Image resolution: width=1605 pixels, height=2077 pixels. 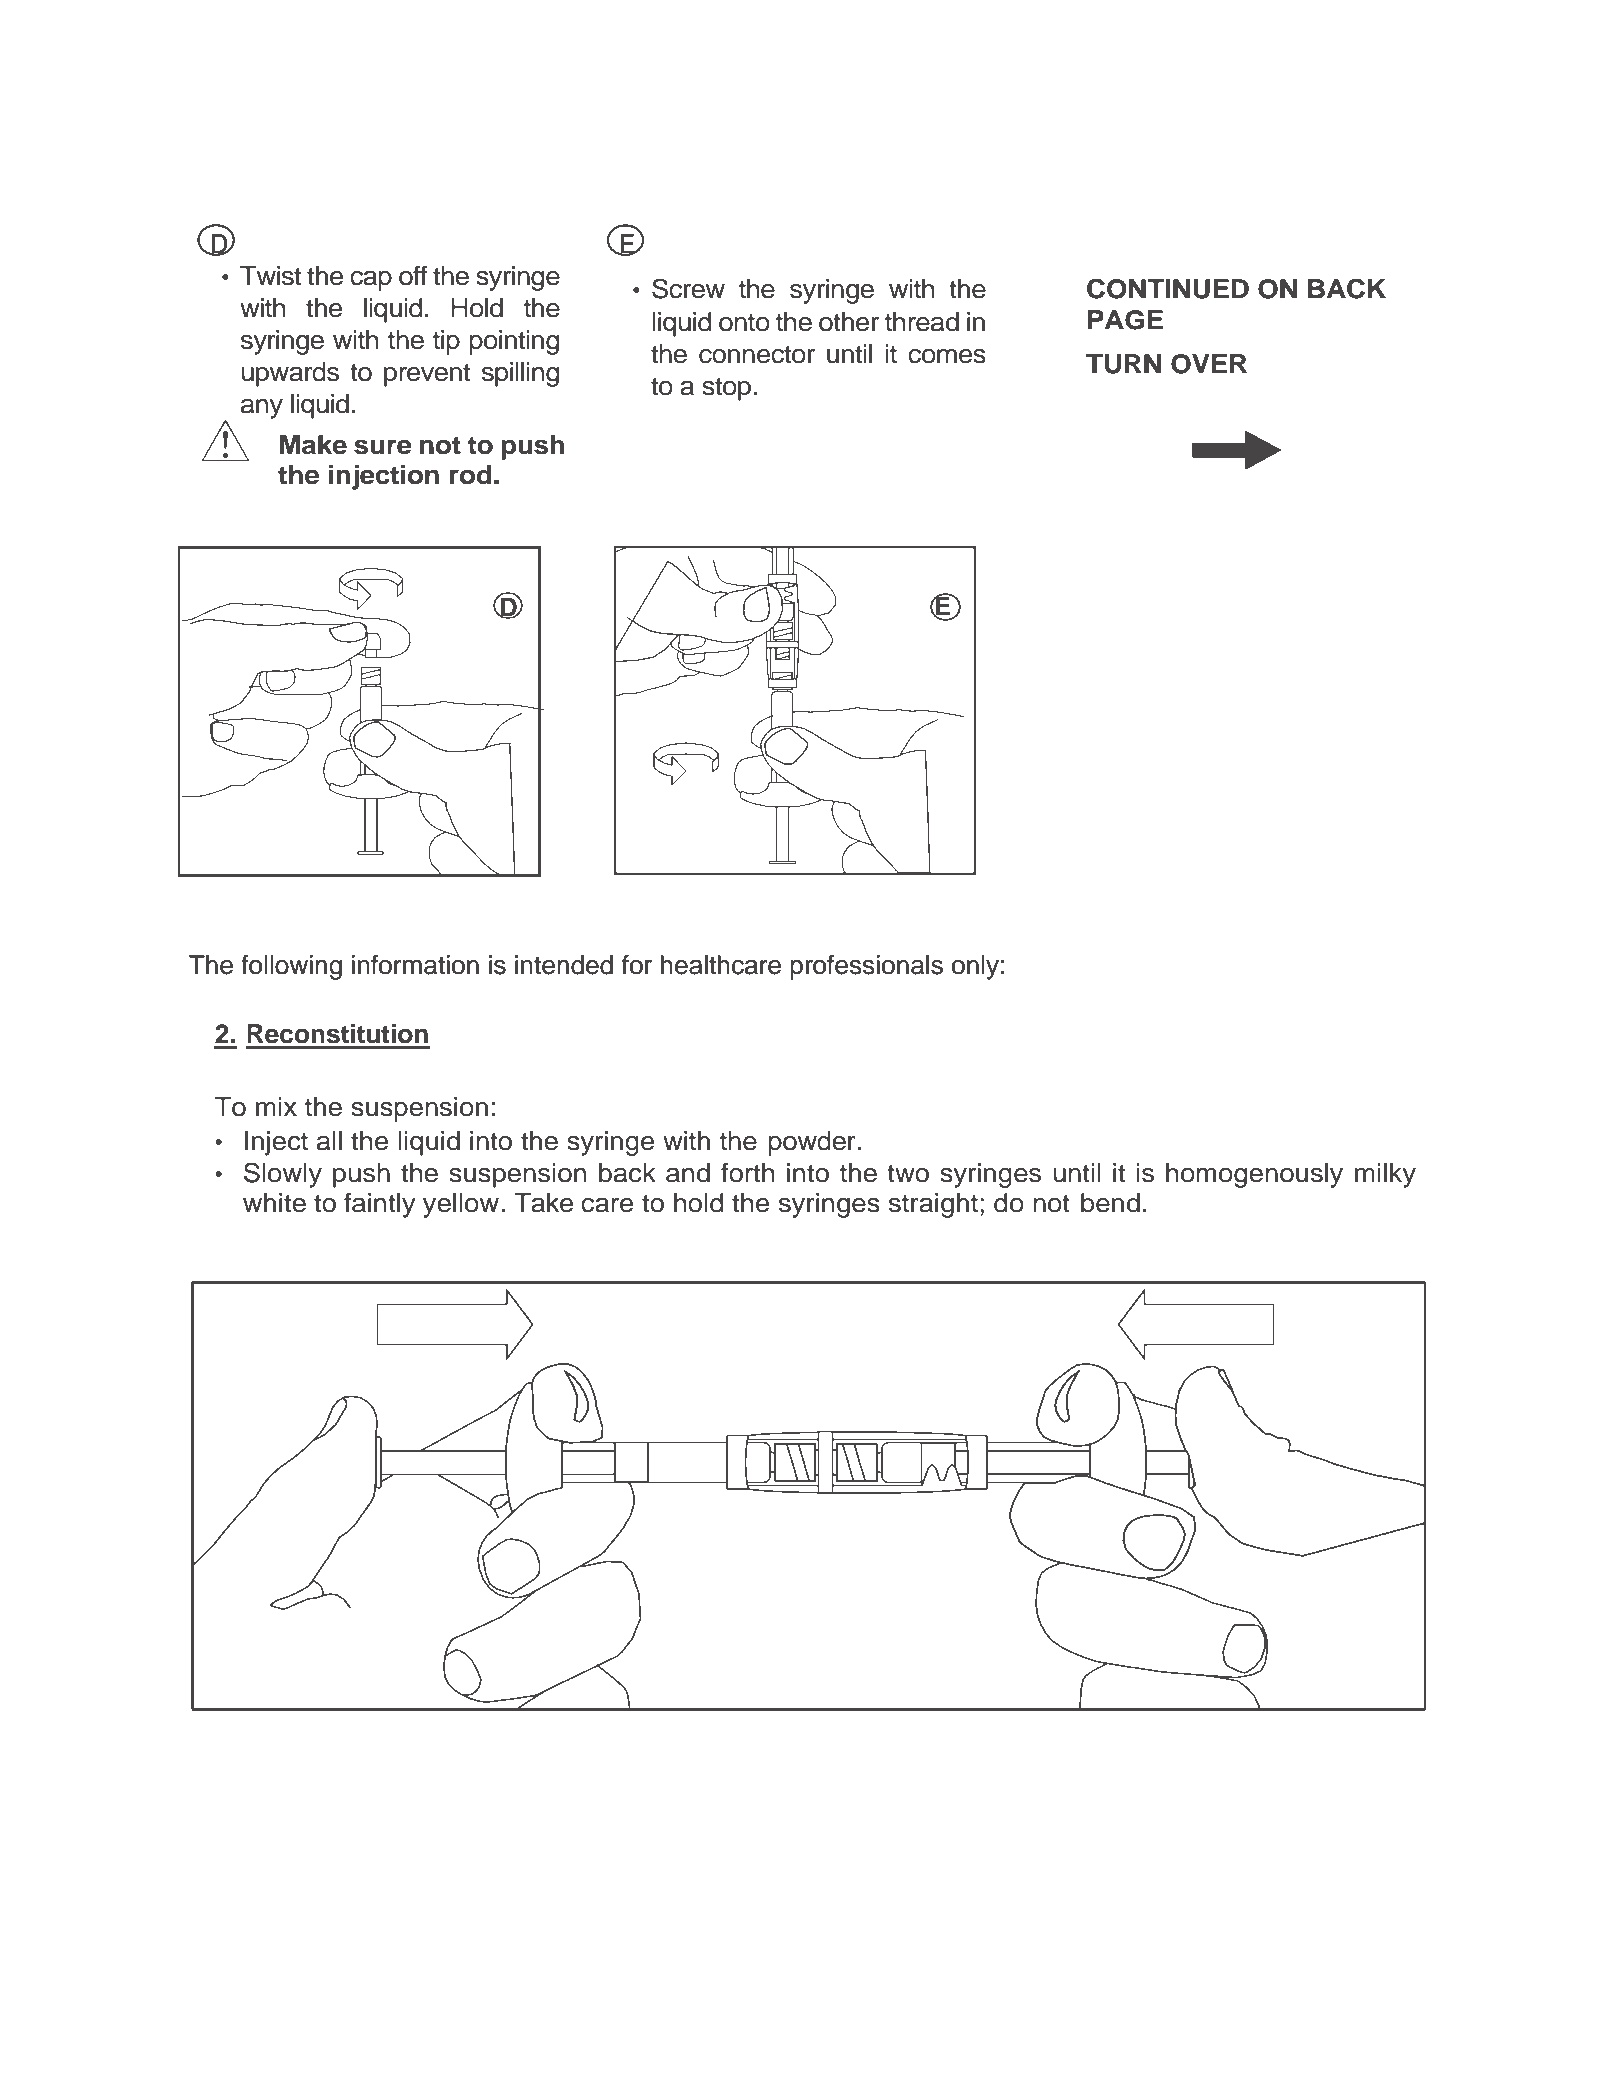 What do you see at coordinates (380, 1205) in the screenshot?
I see `faintly` at bounding box center [380, 1205].
